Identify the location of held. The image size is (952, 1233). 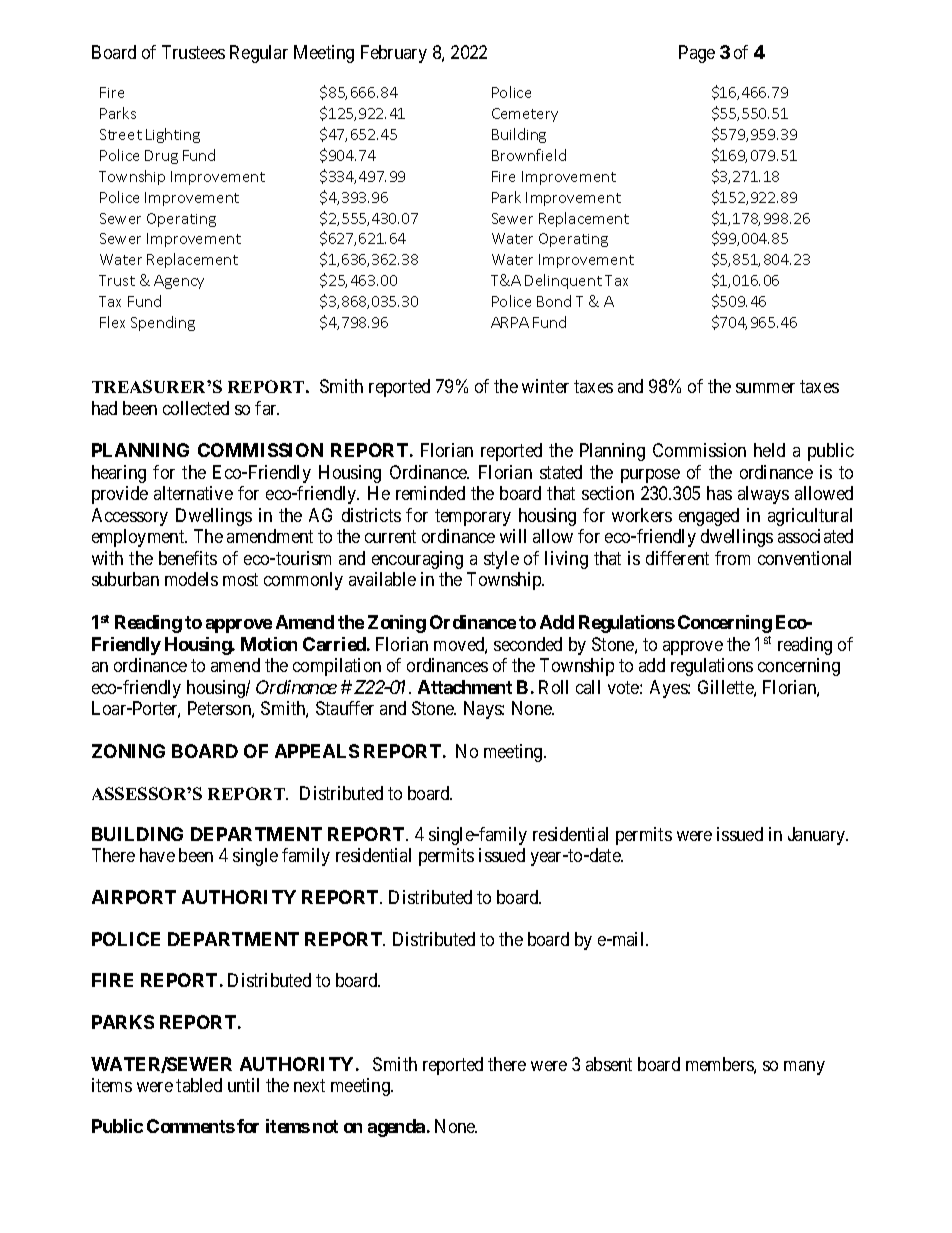
(769, 450).
